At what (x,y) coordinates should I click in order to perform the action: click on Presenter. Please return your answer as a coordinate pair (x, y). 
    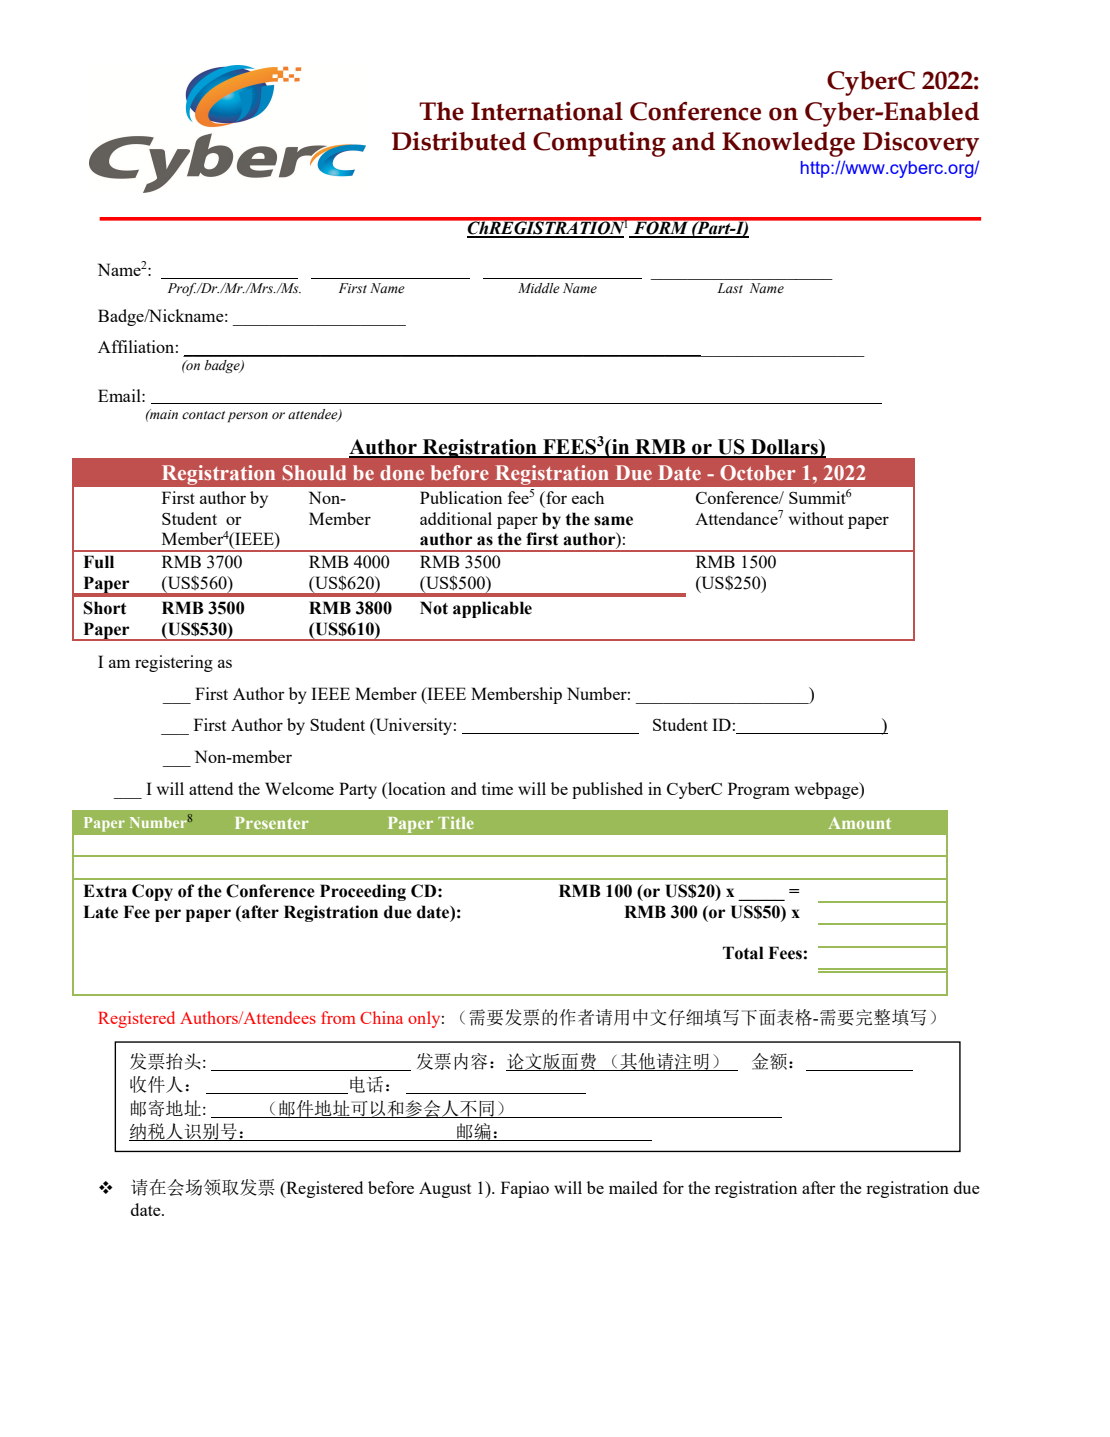
    Looking at the image, I should click on (272, 823).
